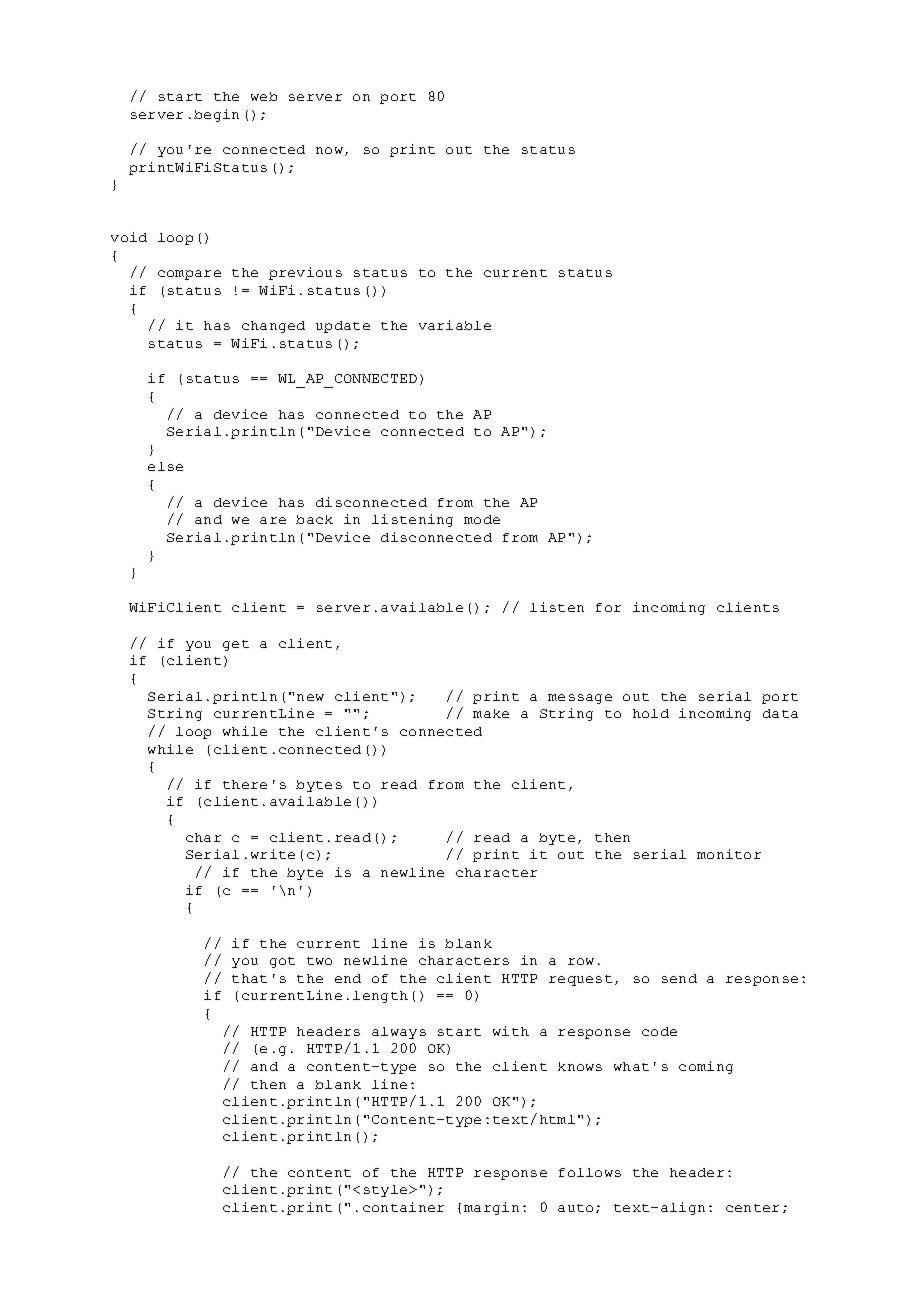 This screenshot has height=1308, width=924. Describe the element at coordinates (399, 1033) in the screenshot. I see `always` at that location.
